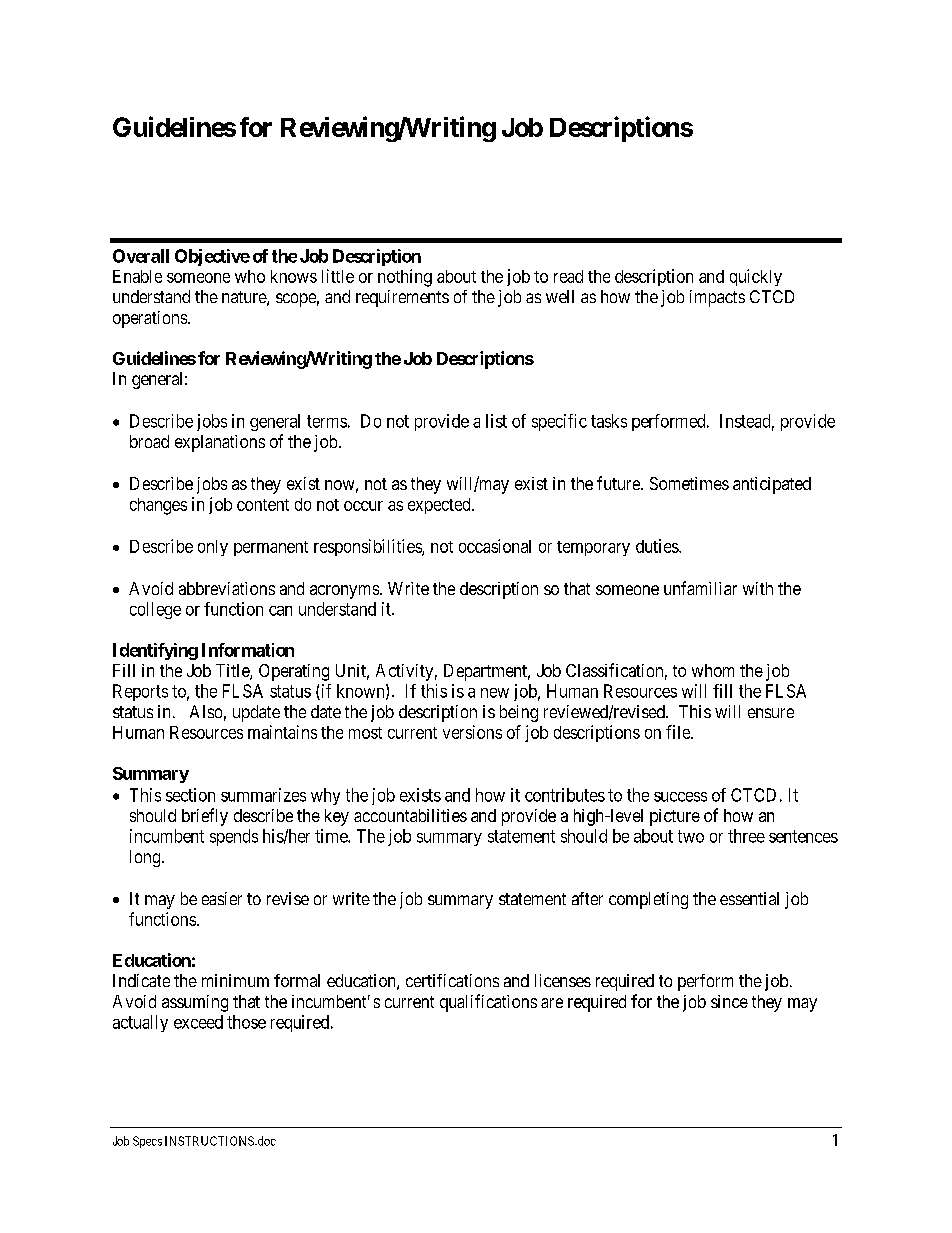 The width and height of the screenshot is (952, 1233). What do you see at coordinates (717, 298) in the screenshot?
I see `impacts` at bounding box center [717, 298].
